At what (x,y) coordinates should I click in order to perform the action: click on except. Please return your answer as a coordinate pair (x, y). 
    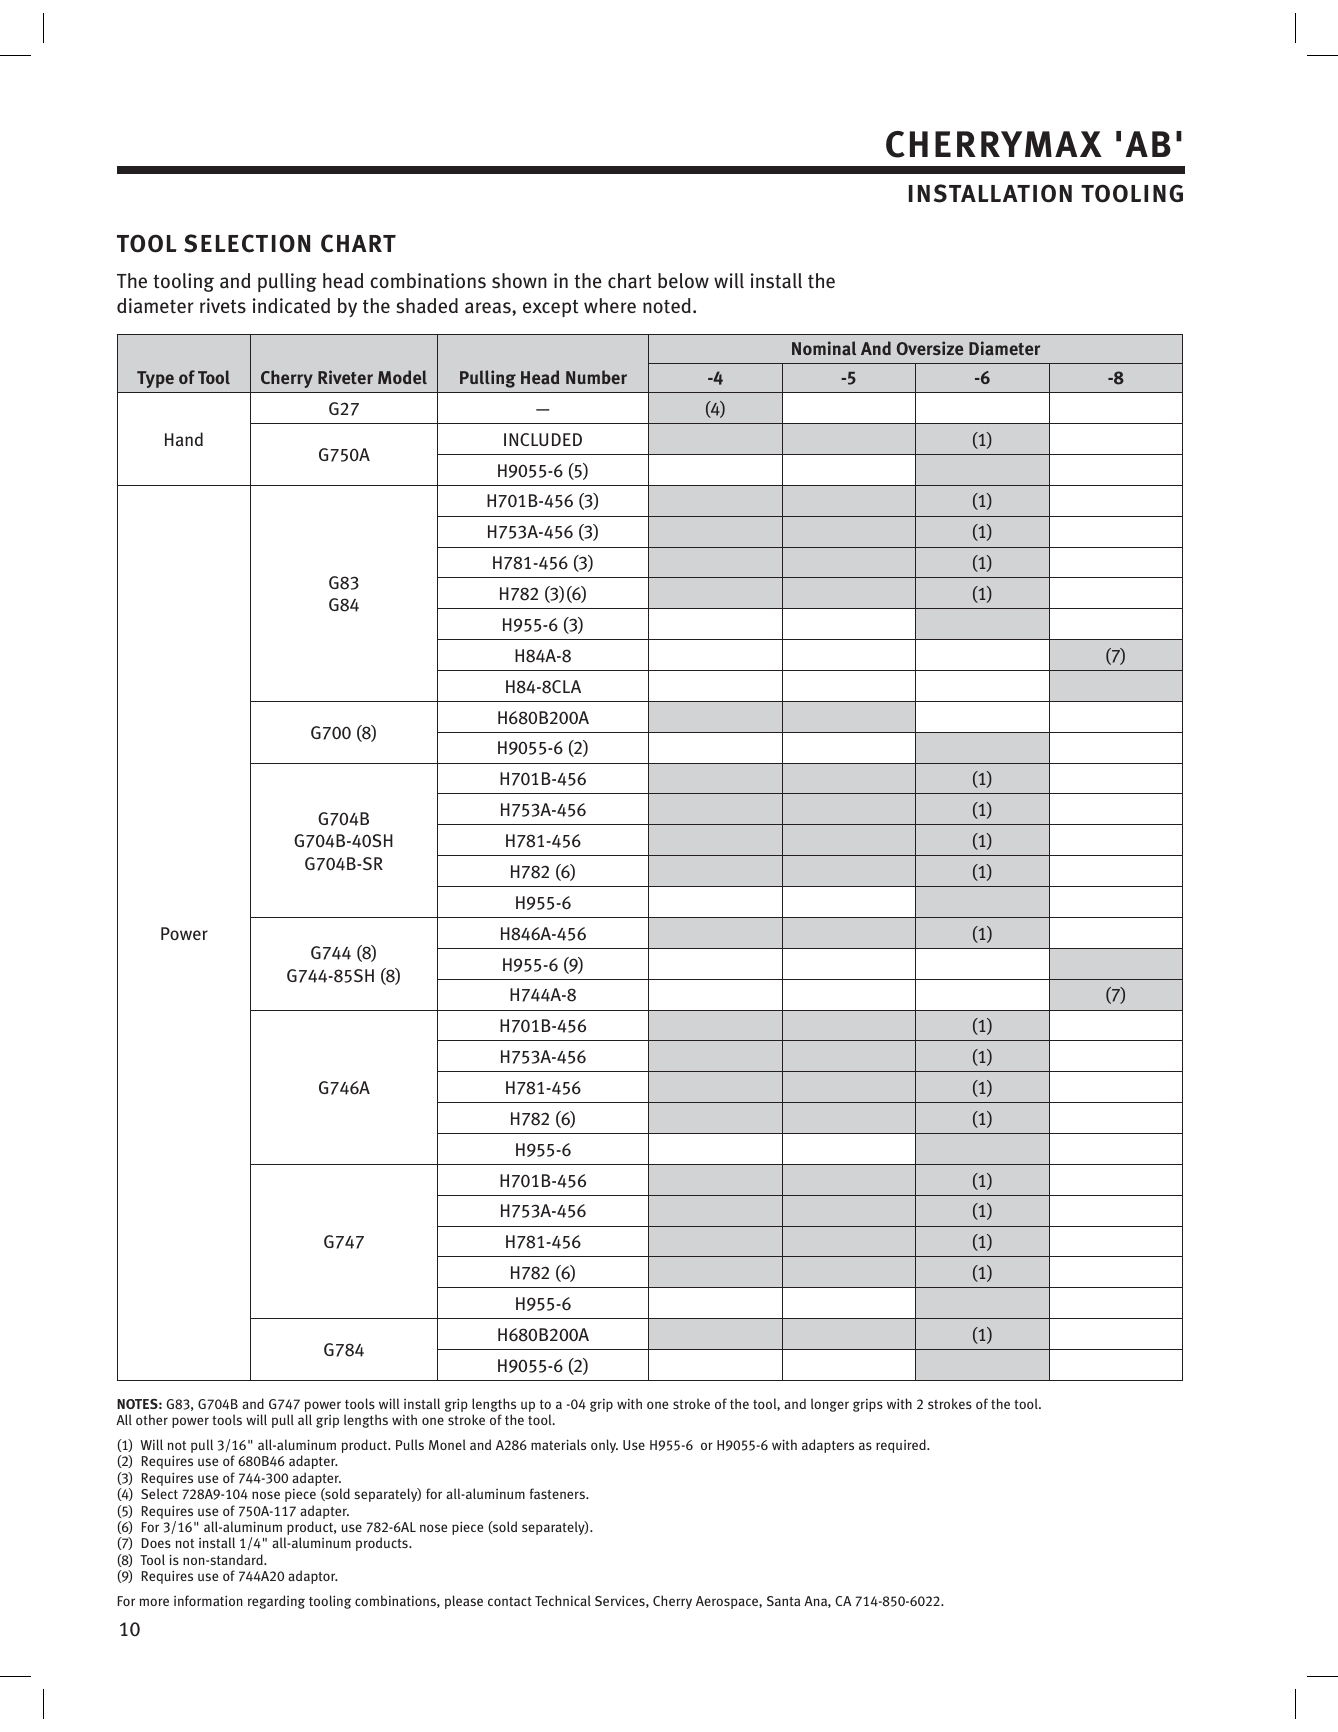
    Looking at the image, I should click on (550, 308).
